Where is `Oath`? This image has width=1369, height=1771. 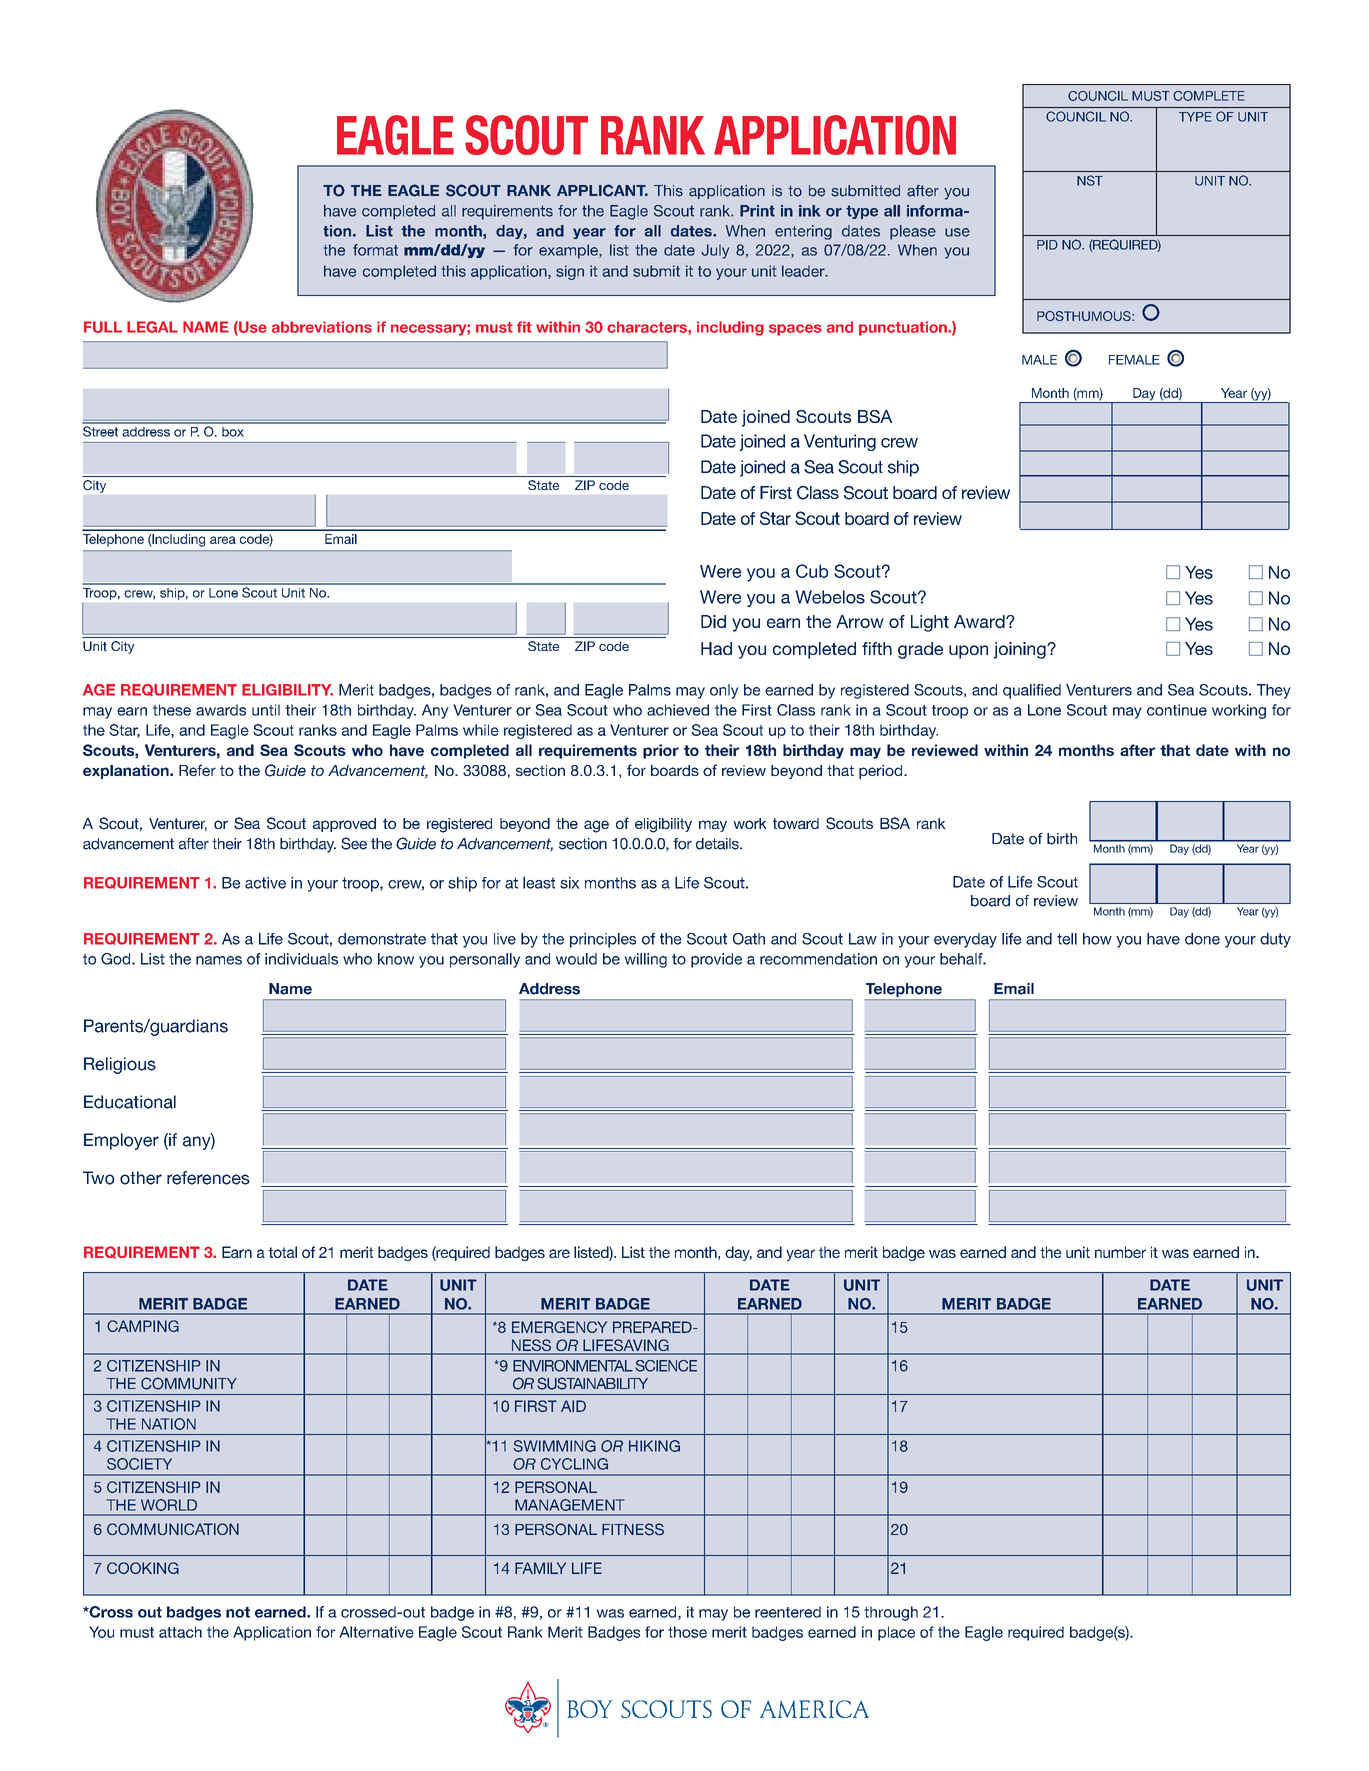 Oath is located at coordinates (749, 939).
